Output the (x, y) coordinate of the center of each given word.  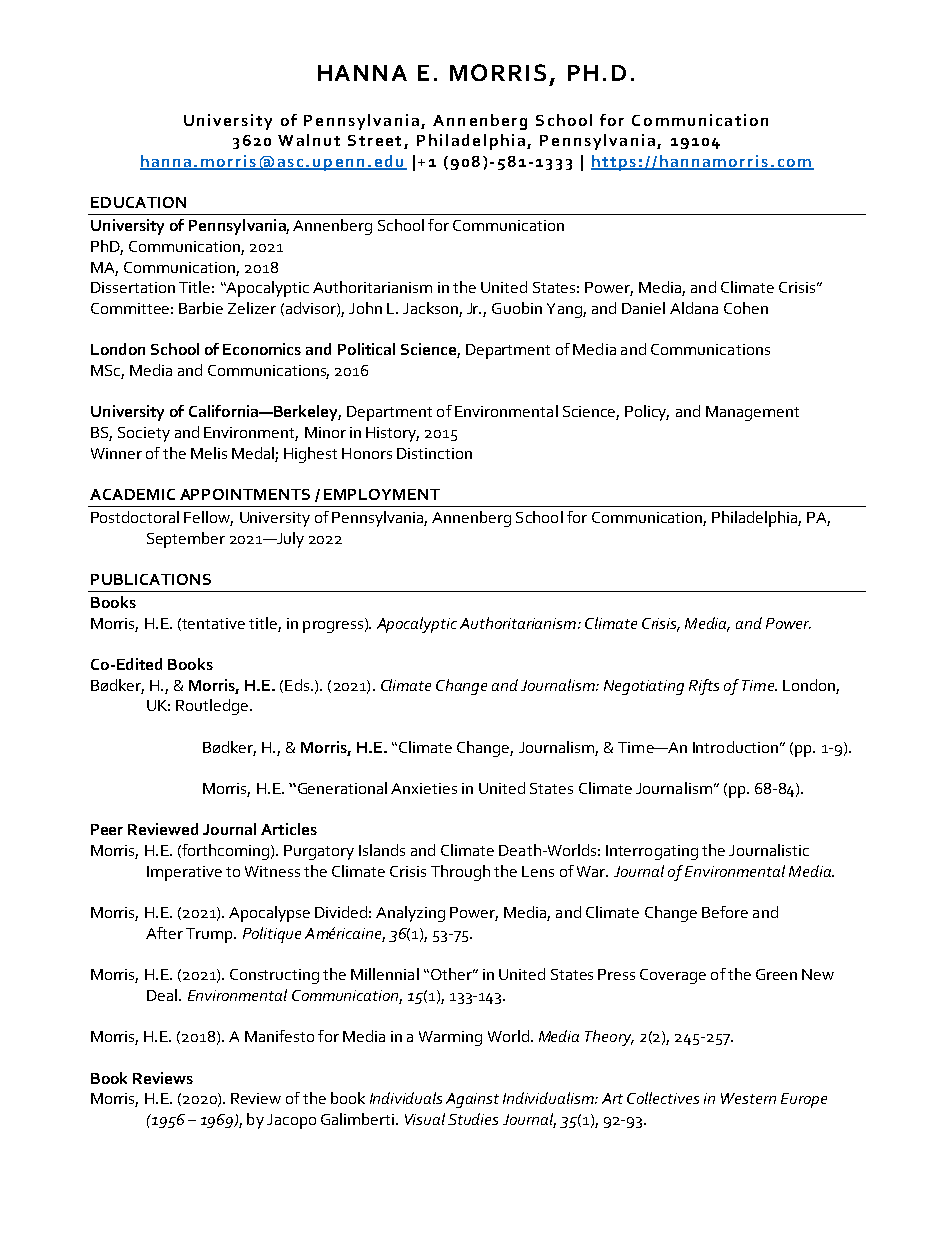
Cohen (746, 308)
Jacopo (291, 1121)
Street (374, 140)
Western (748, 1098)
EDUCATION (138, 202)
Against (472, 1100)
